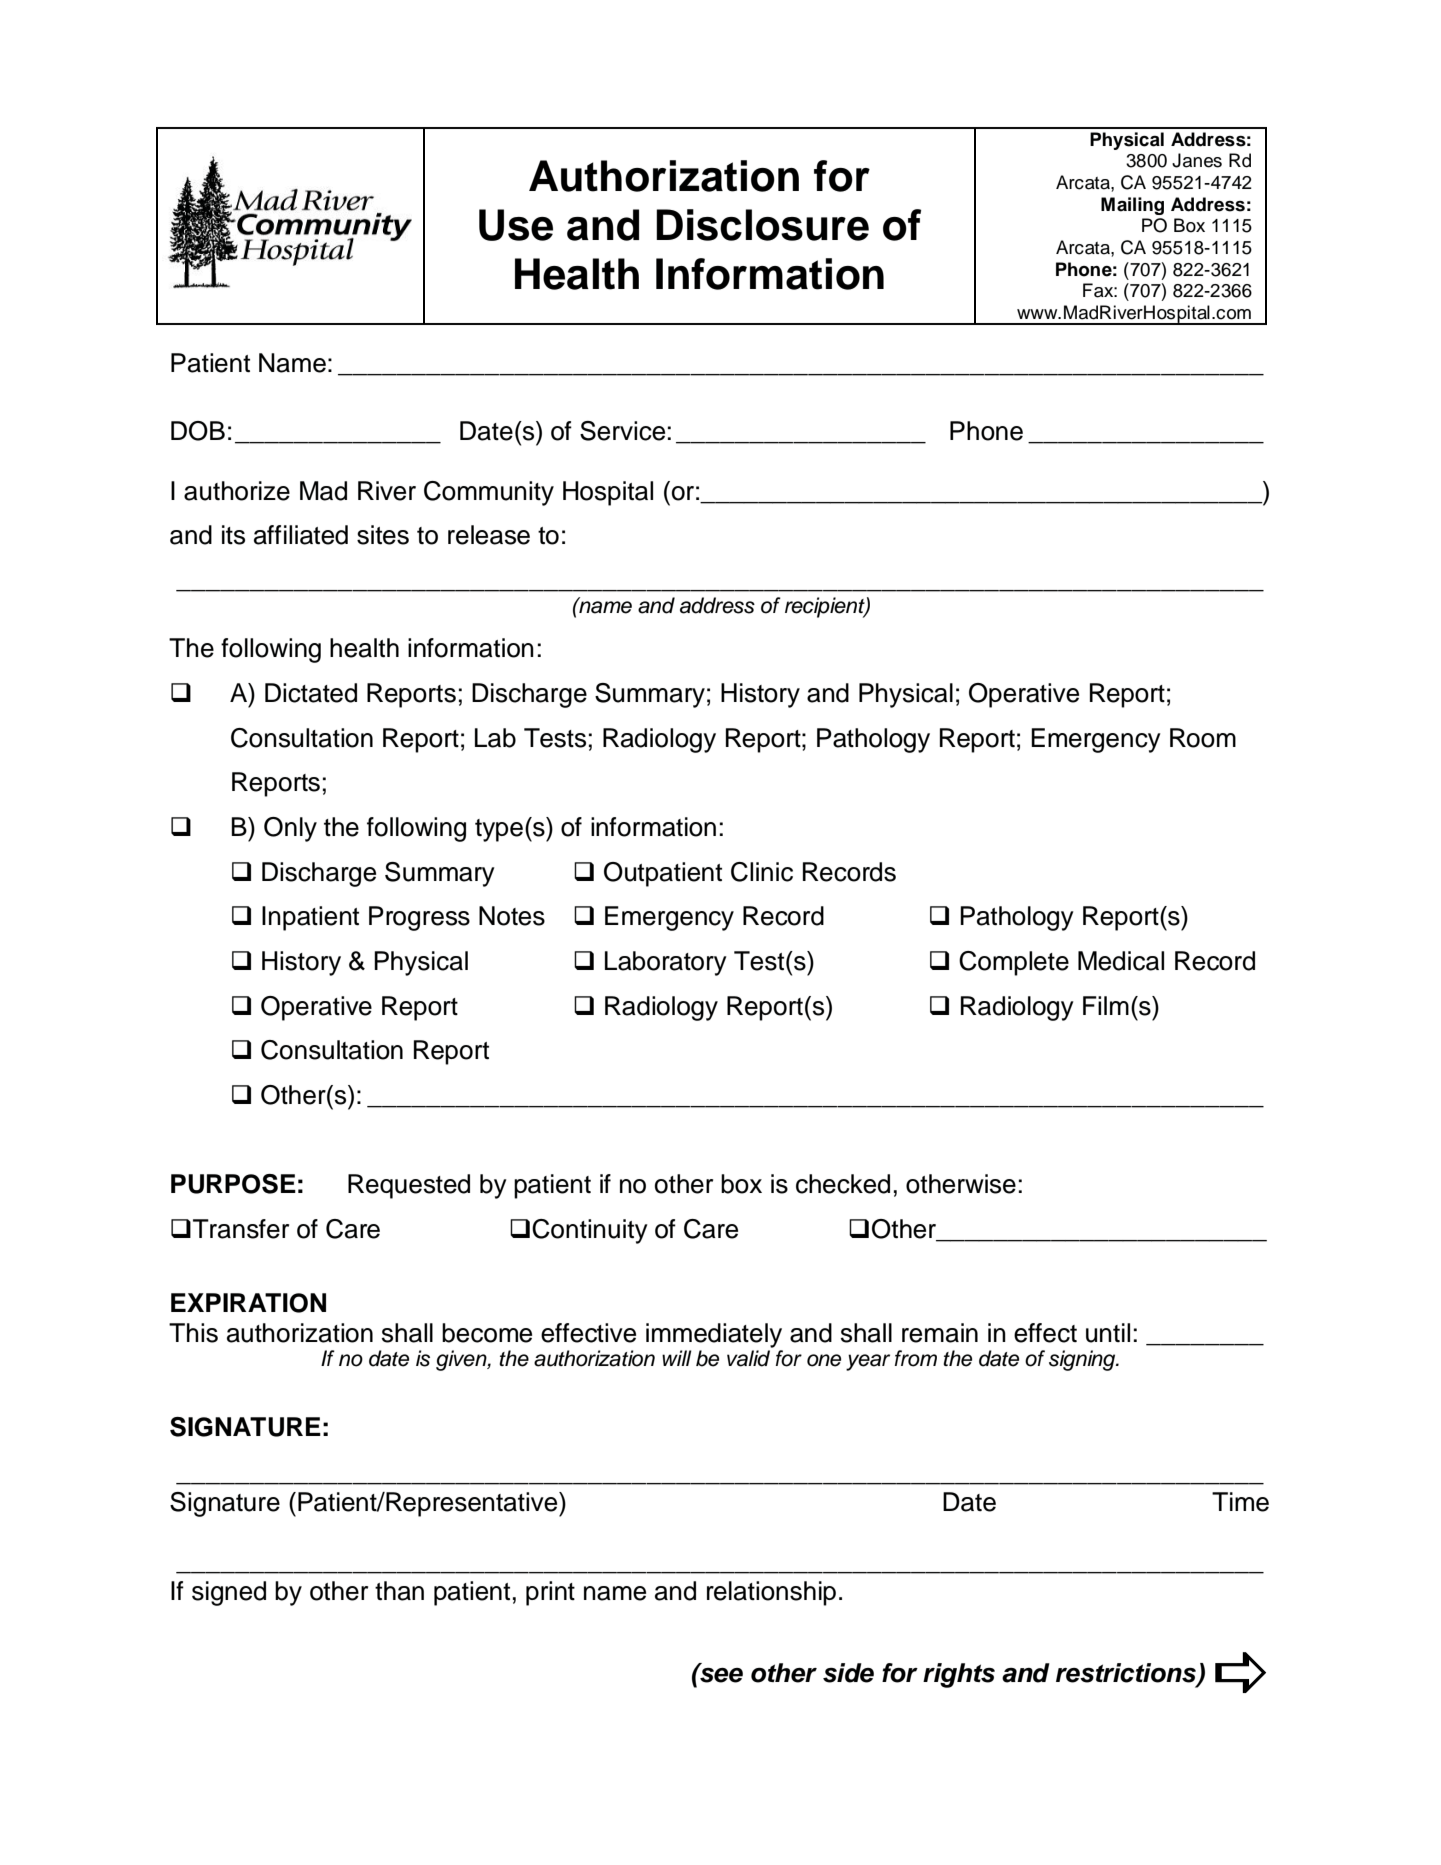 This screenshot has width=1441, height=1865. What do you see at coordinates (516, 225) in the screenshot?
I see `Use` at bounding box center [516, 225].
